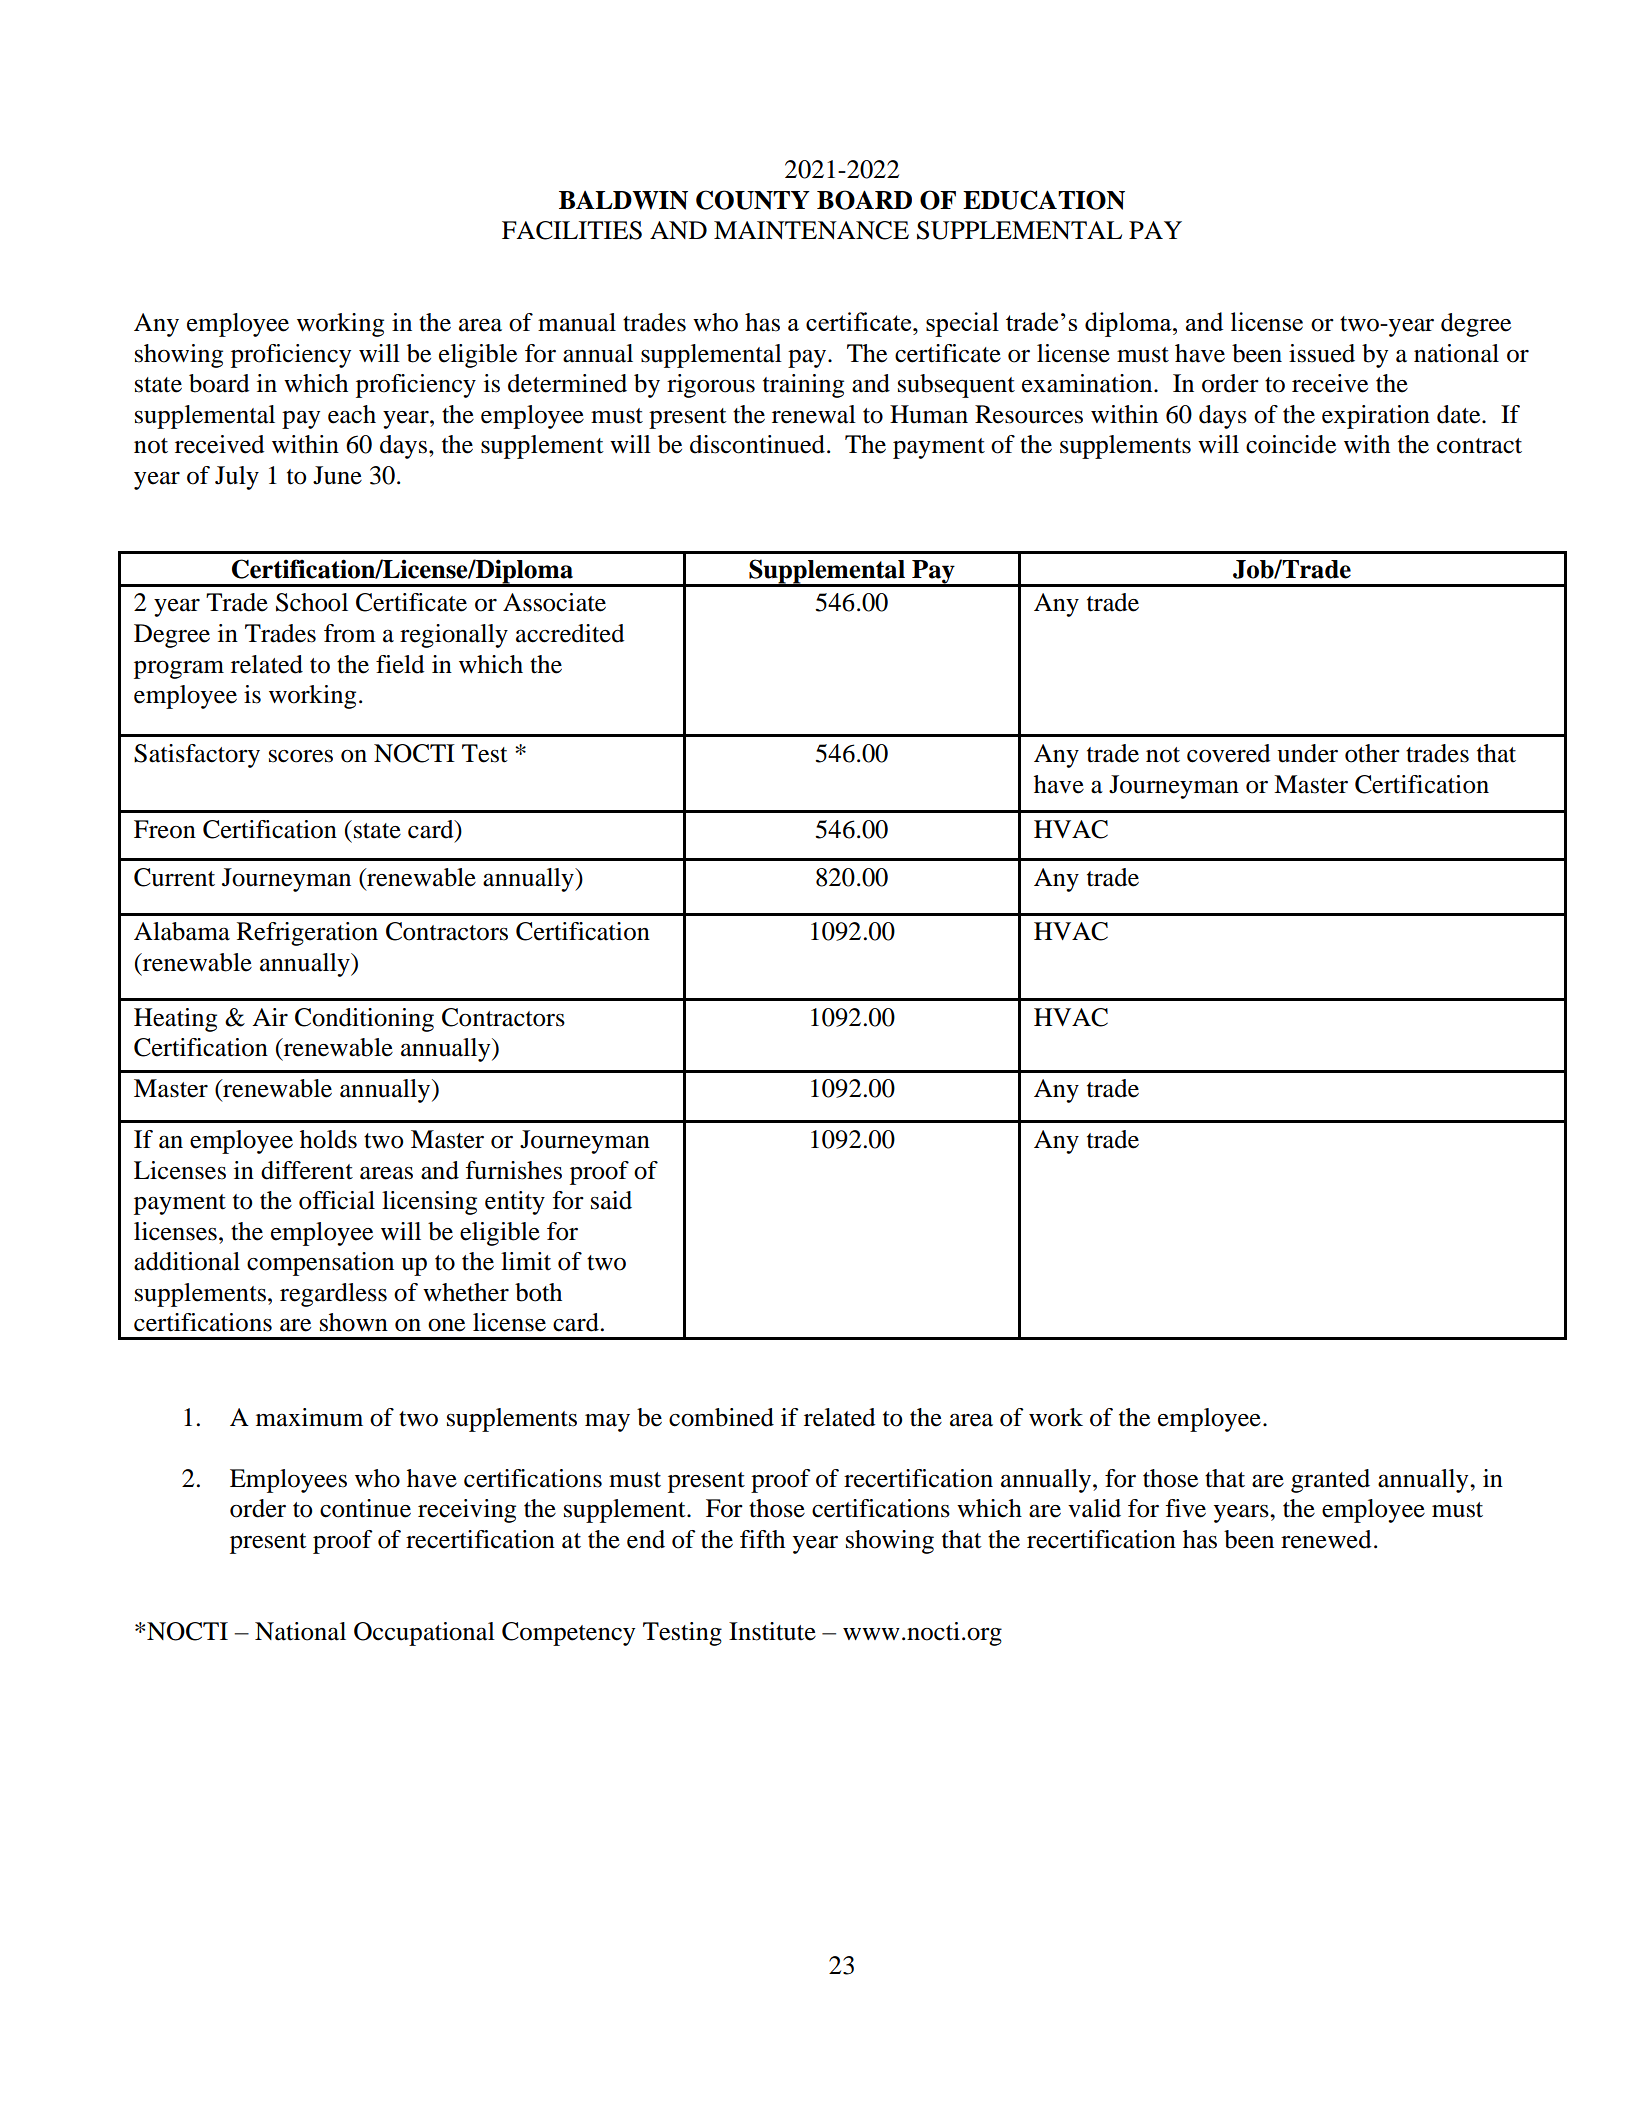  Describe the element at coordinates (1322, 353) in the document. I see `issued` at that location.
